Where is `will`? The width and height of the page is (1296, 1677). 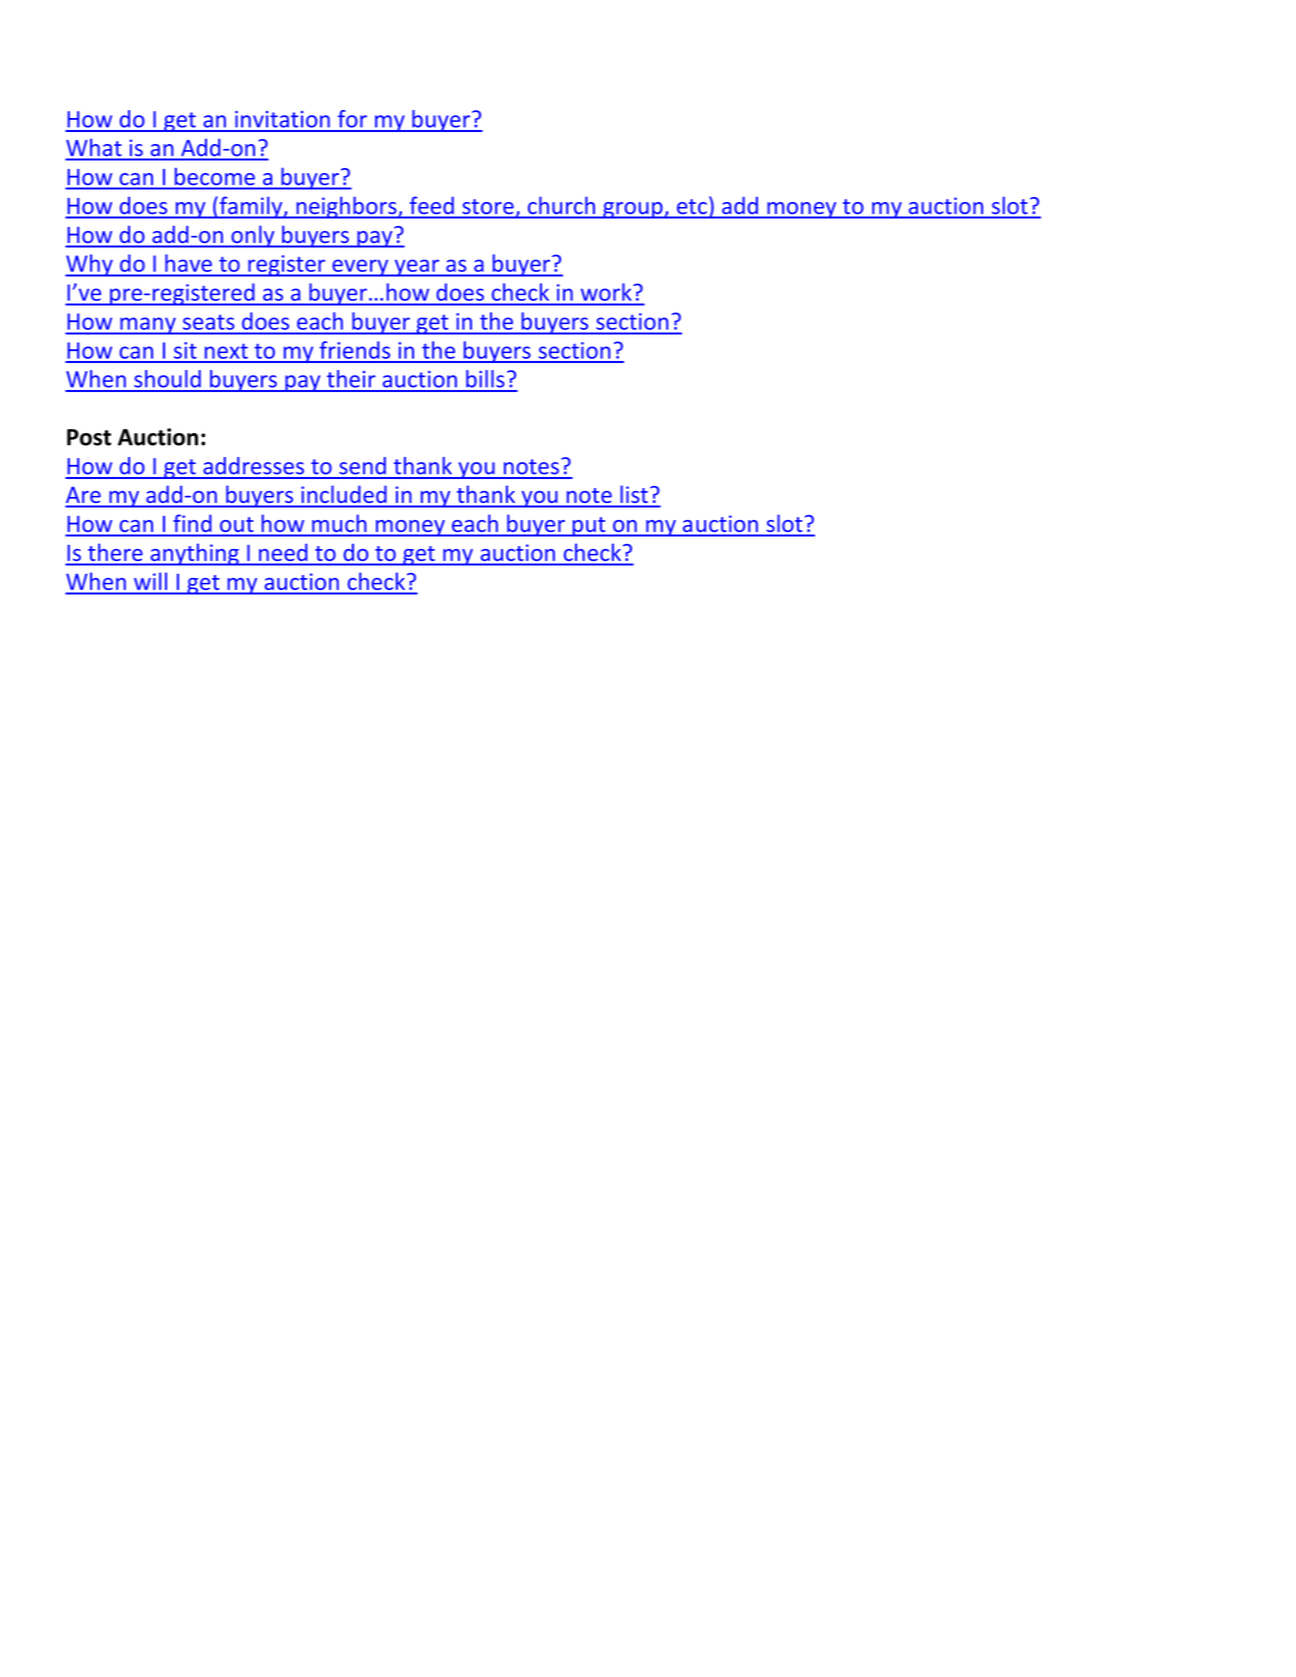 will is located at coordinates (150, 581).
